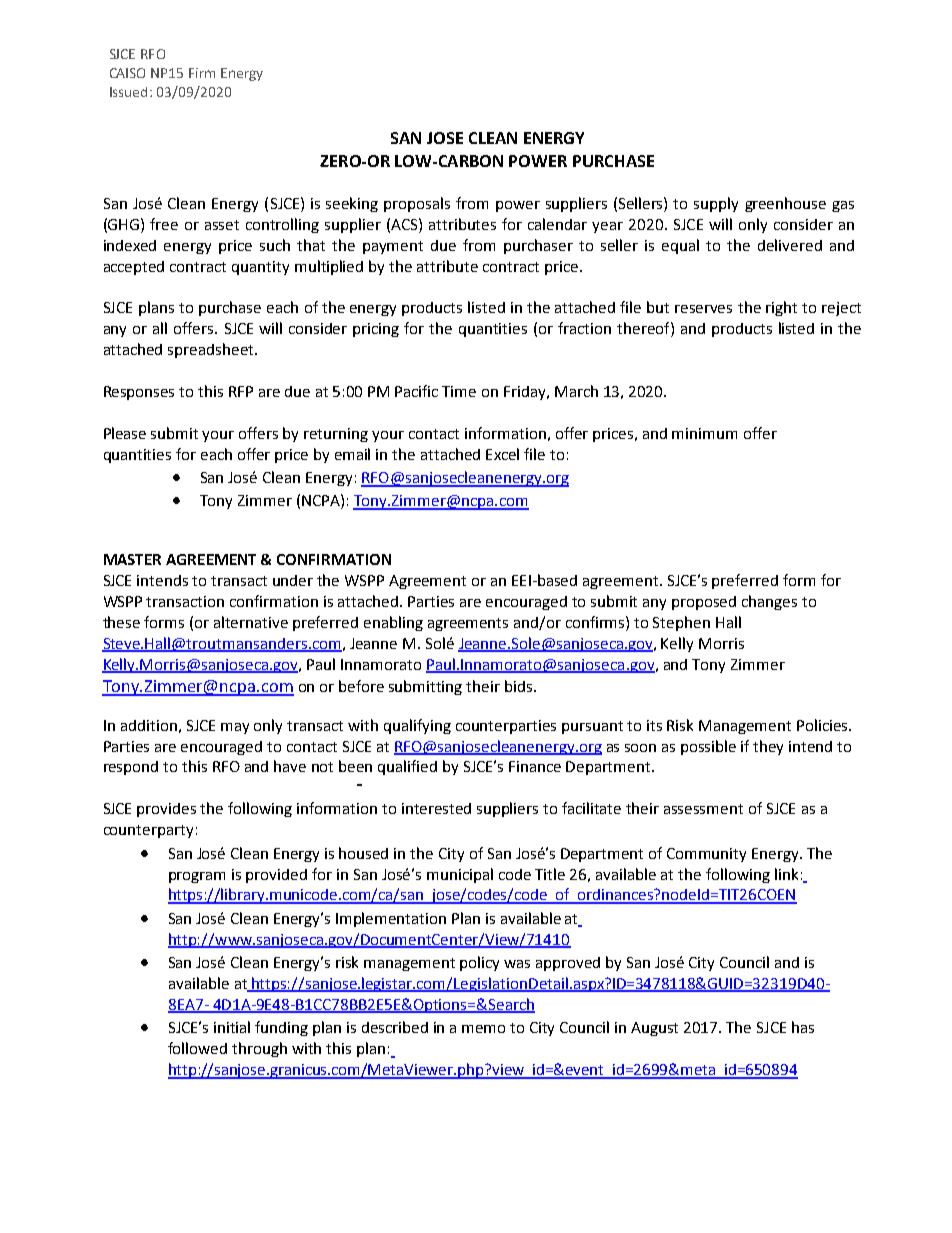 Image resolution: width=952 pixels, height=1233 pixels. I want to click on Excel, so click(502, 454).
